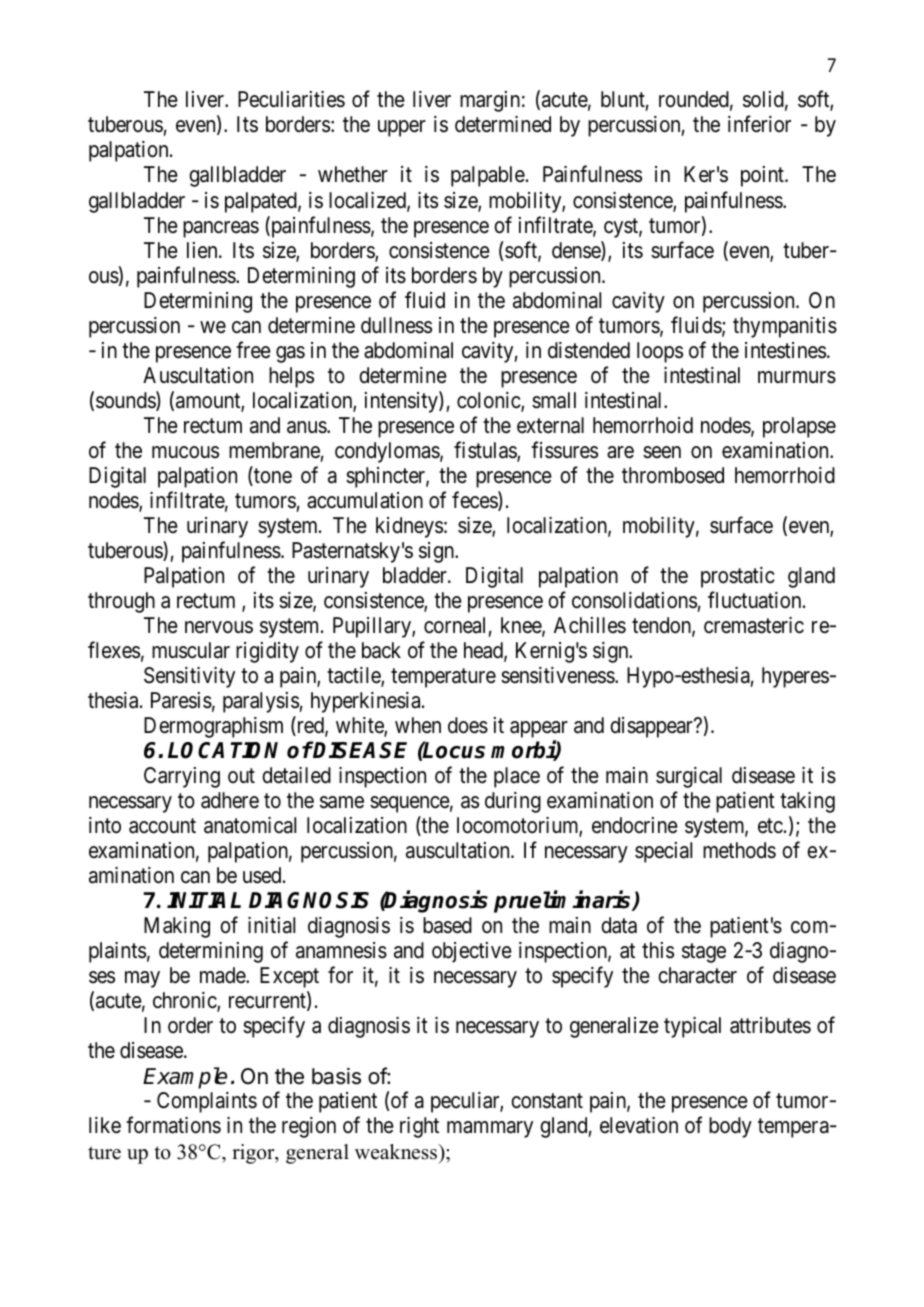 This page has height=1307, width=924. Describe the element at coordinates (730, 1127) in the page. I see `body` at that location.
